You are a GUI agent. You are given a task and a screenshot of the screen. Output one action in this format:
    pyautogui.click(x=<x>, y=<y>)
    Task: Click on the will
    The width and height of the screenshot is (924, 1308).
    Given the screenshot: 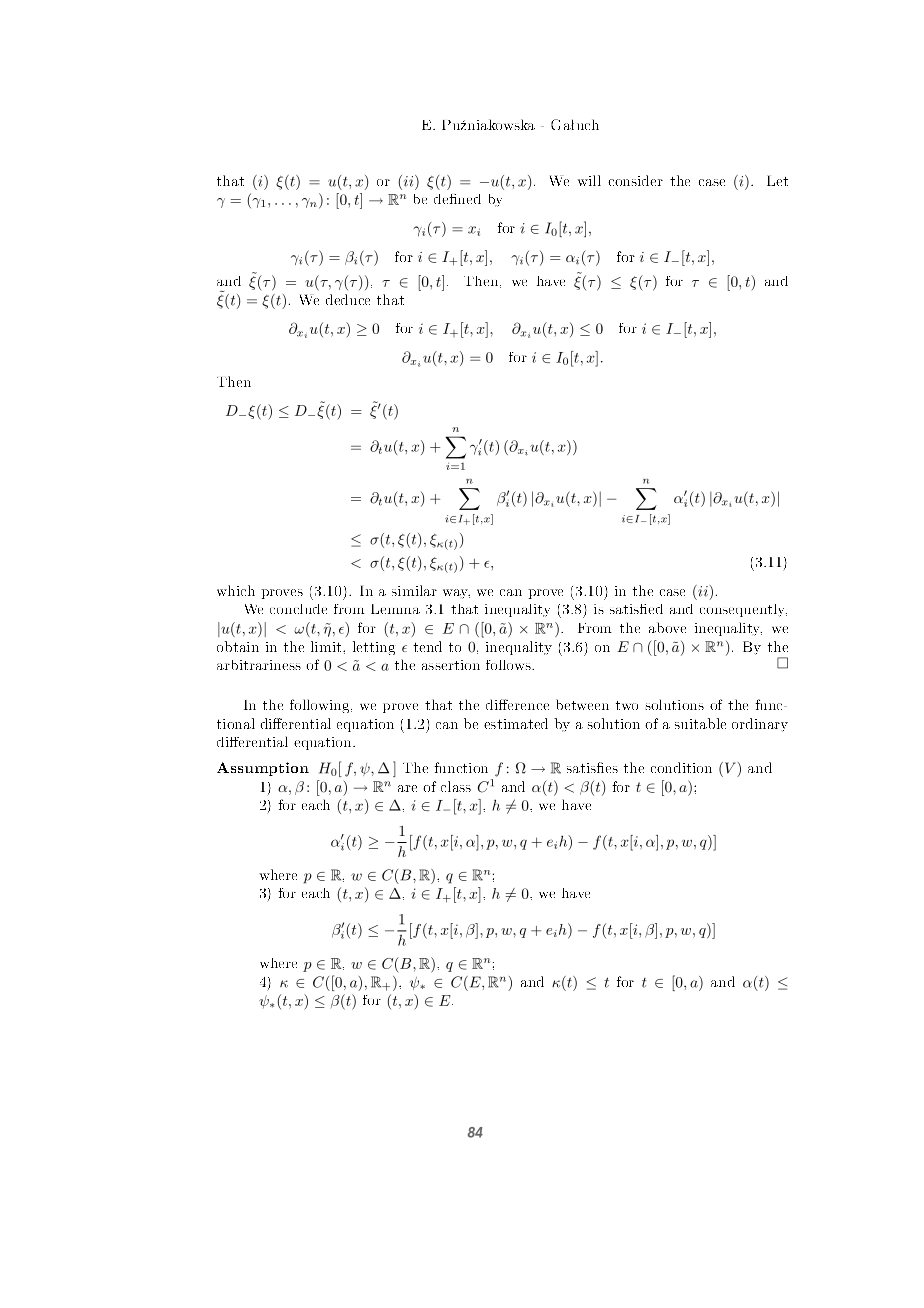 What is the action you would take?
    pyautogui.click(x=589, y=180)
